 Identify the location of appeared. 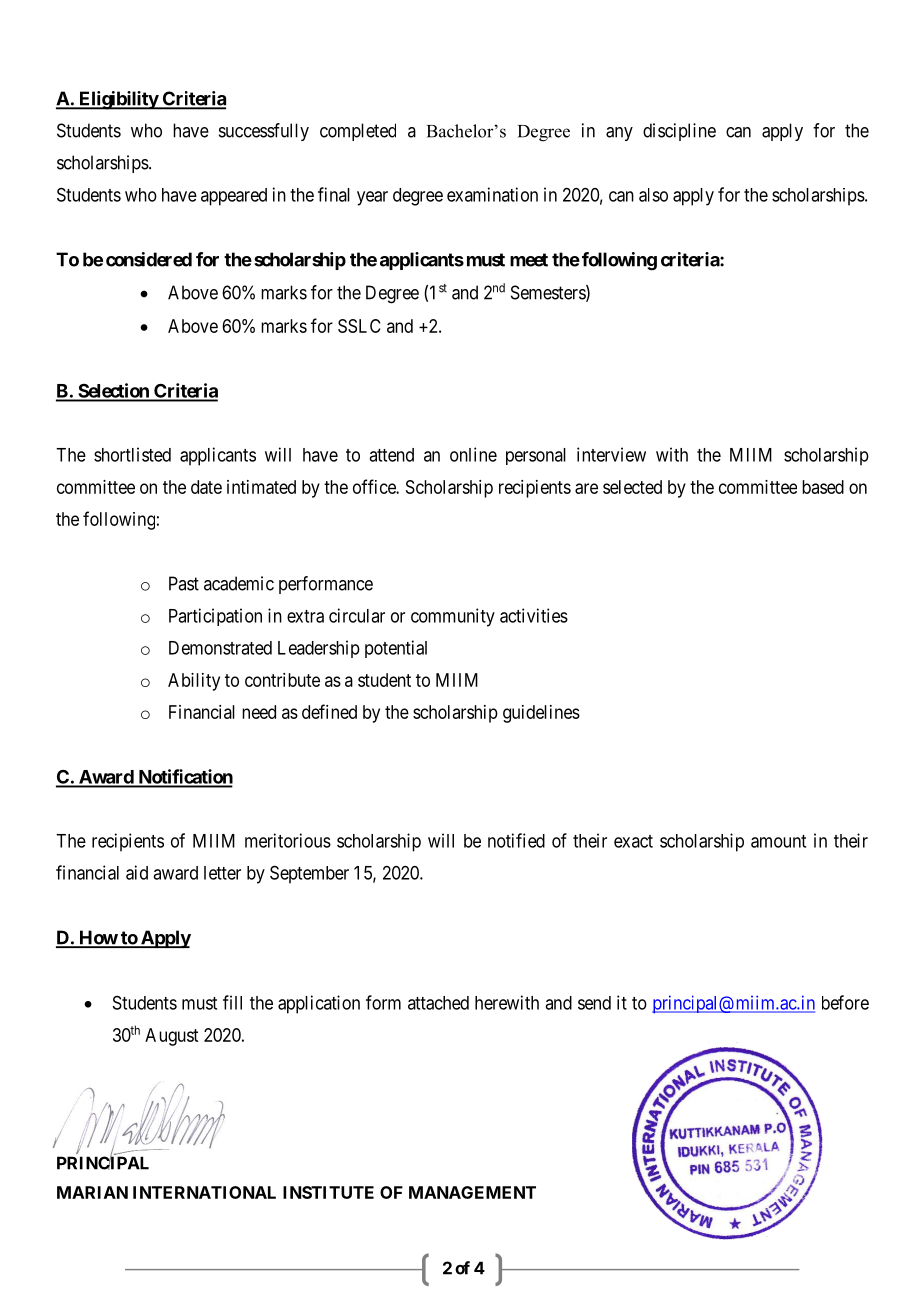
(234, 197).
